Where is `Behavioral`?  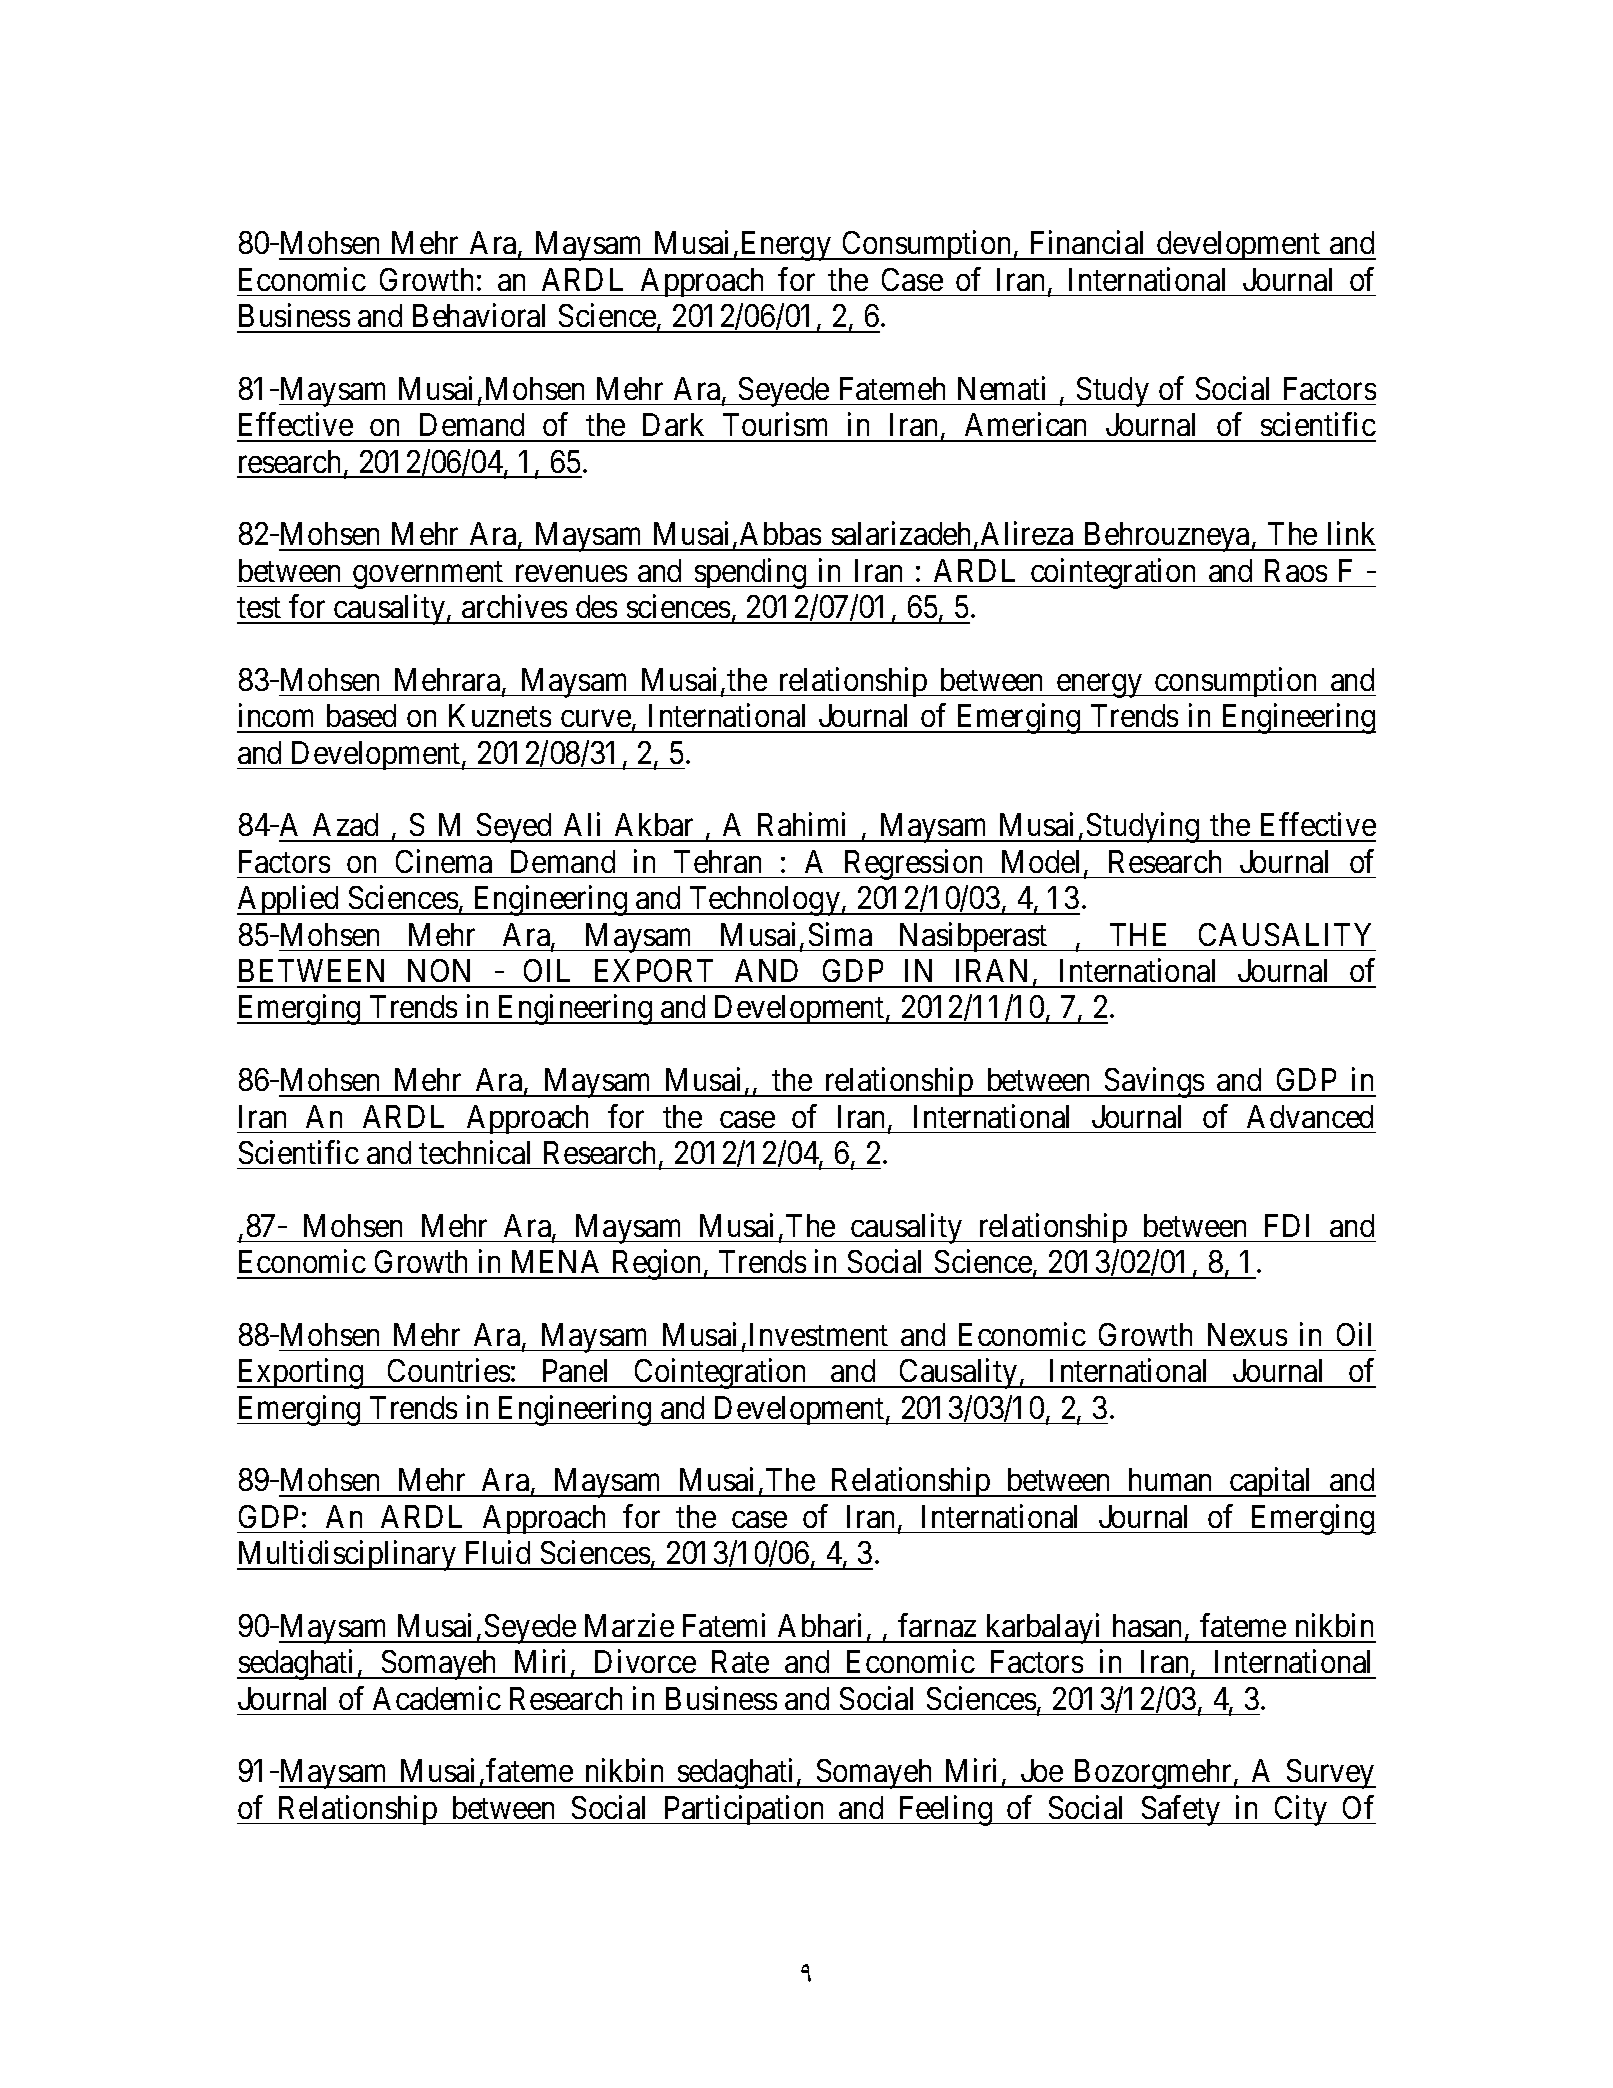
Behavioral is located at coordinates (479, 315).
